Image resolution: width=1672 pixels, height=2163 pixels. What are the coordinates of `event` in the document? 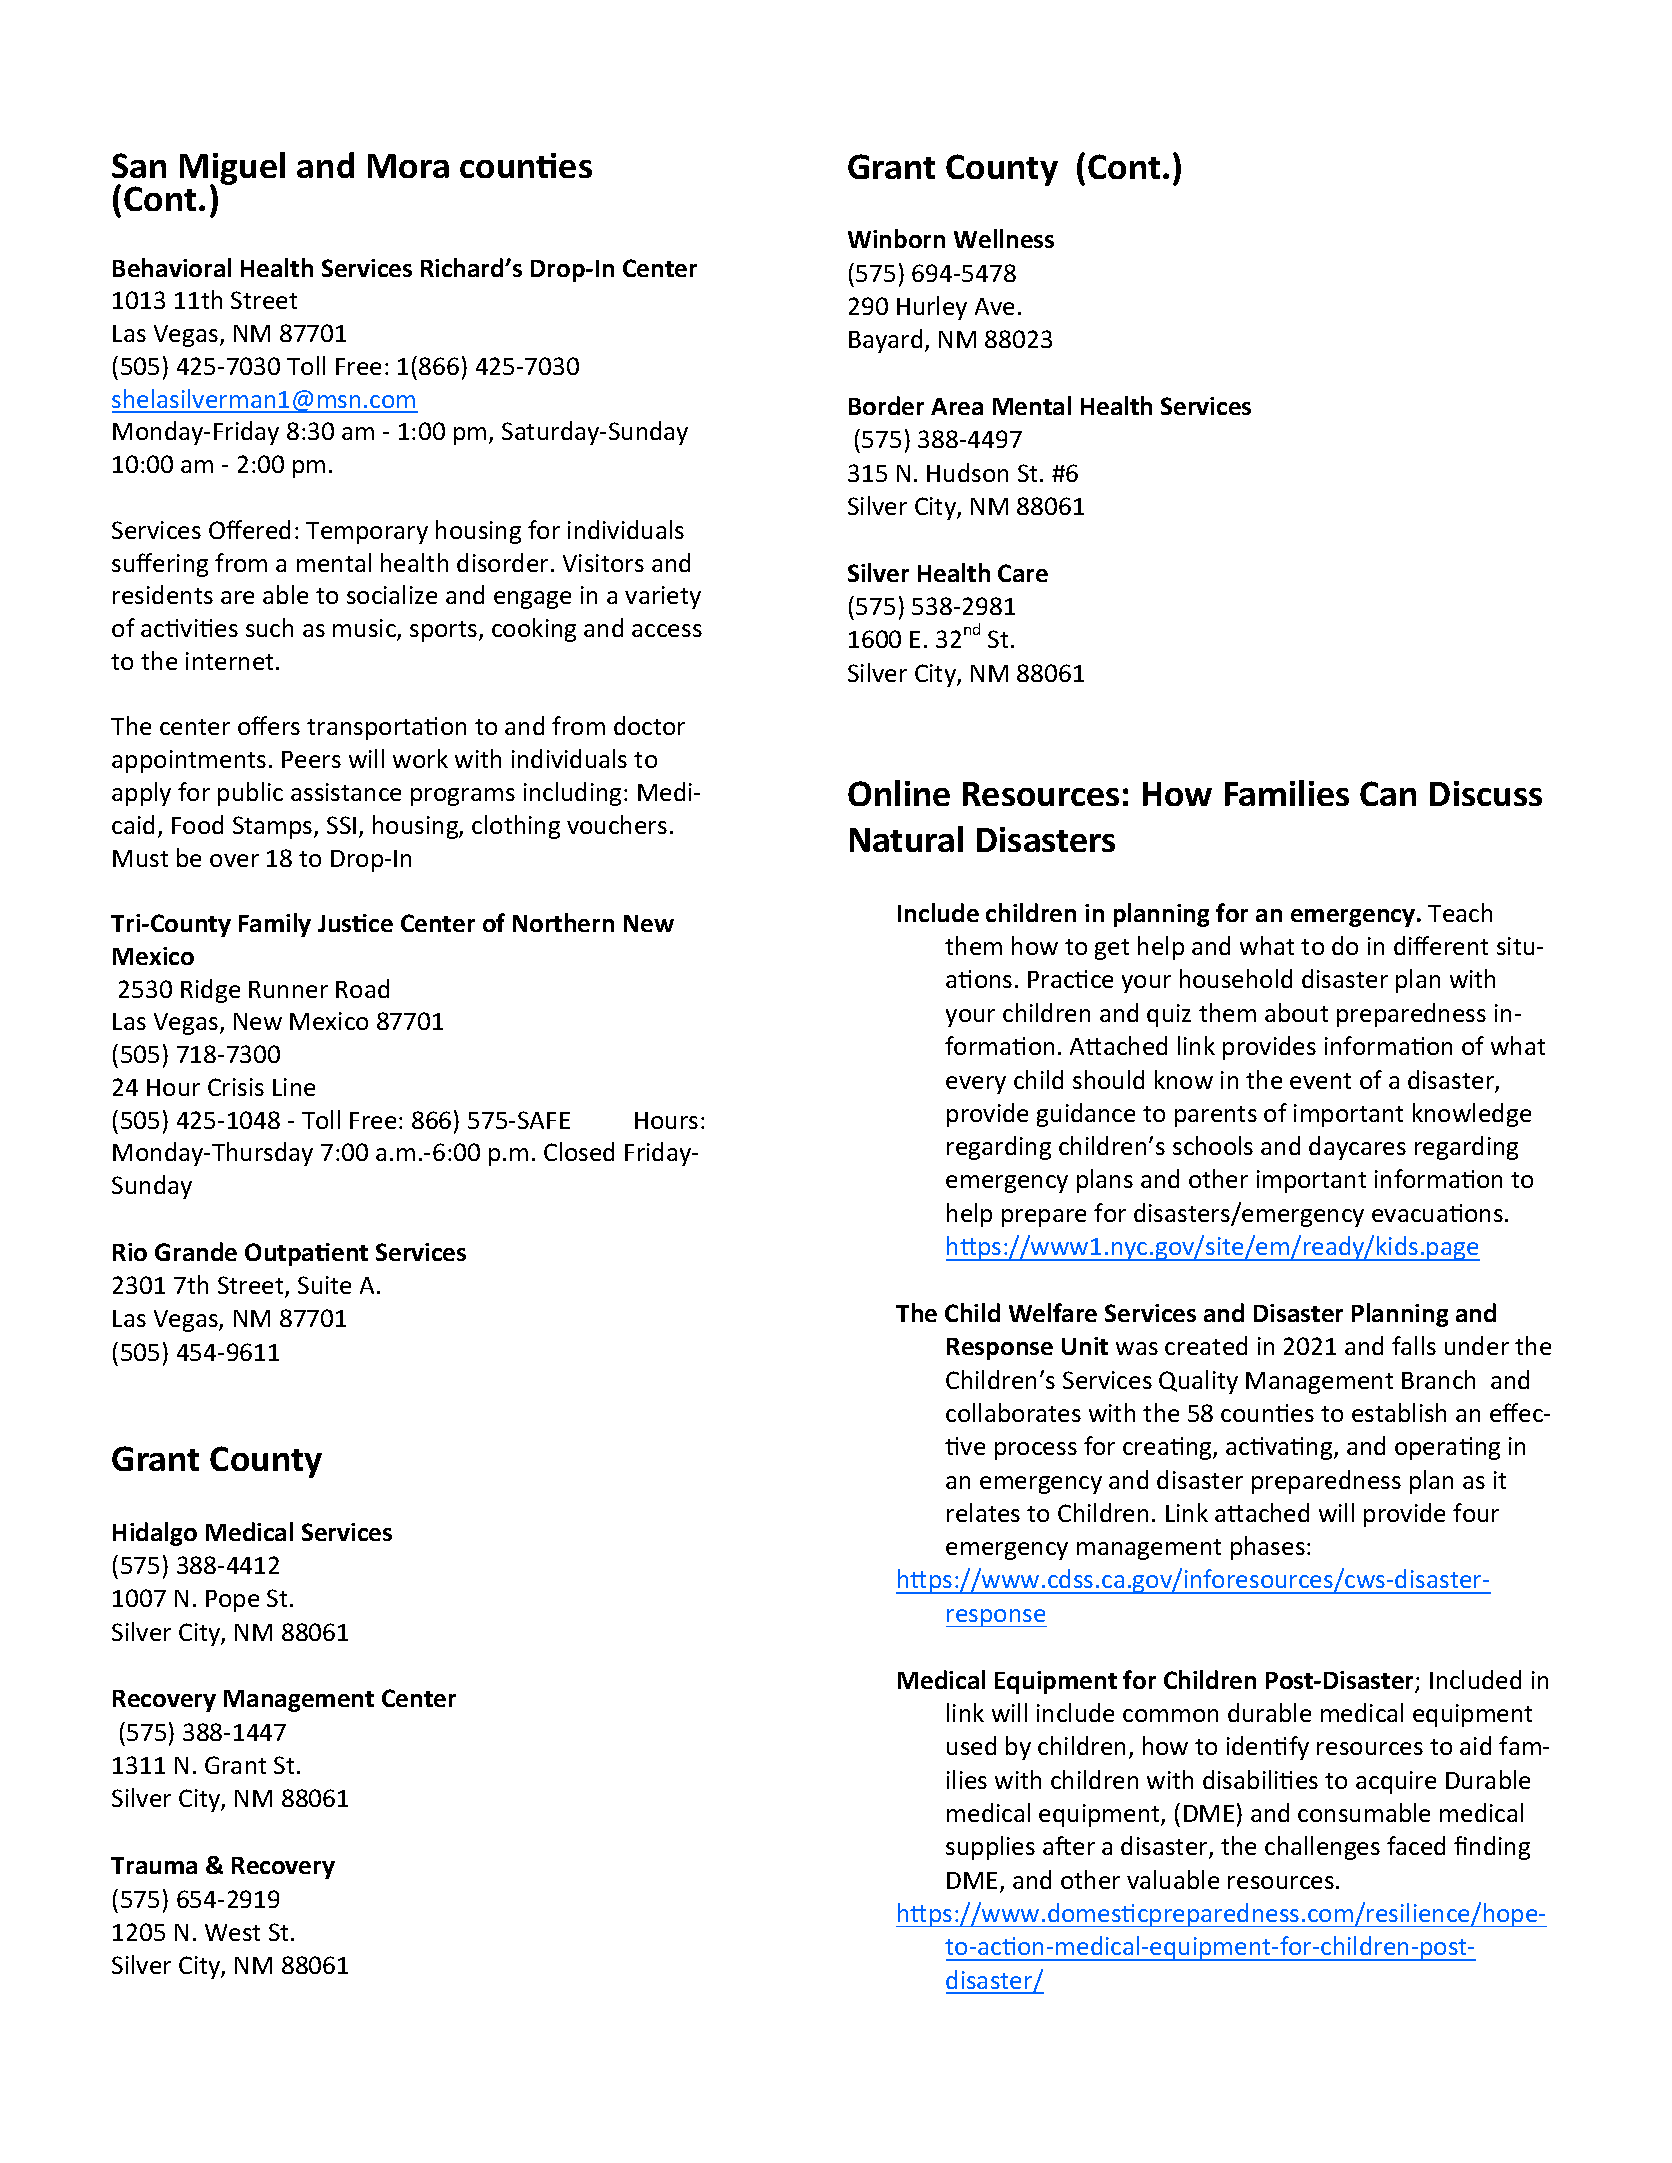 It's located at (1320, 1081).
